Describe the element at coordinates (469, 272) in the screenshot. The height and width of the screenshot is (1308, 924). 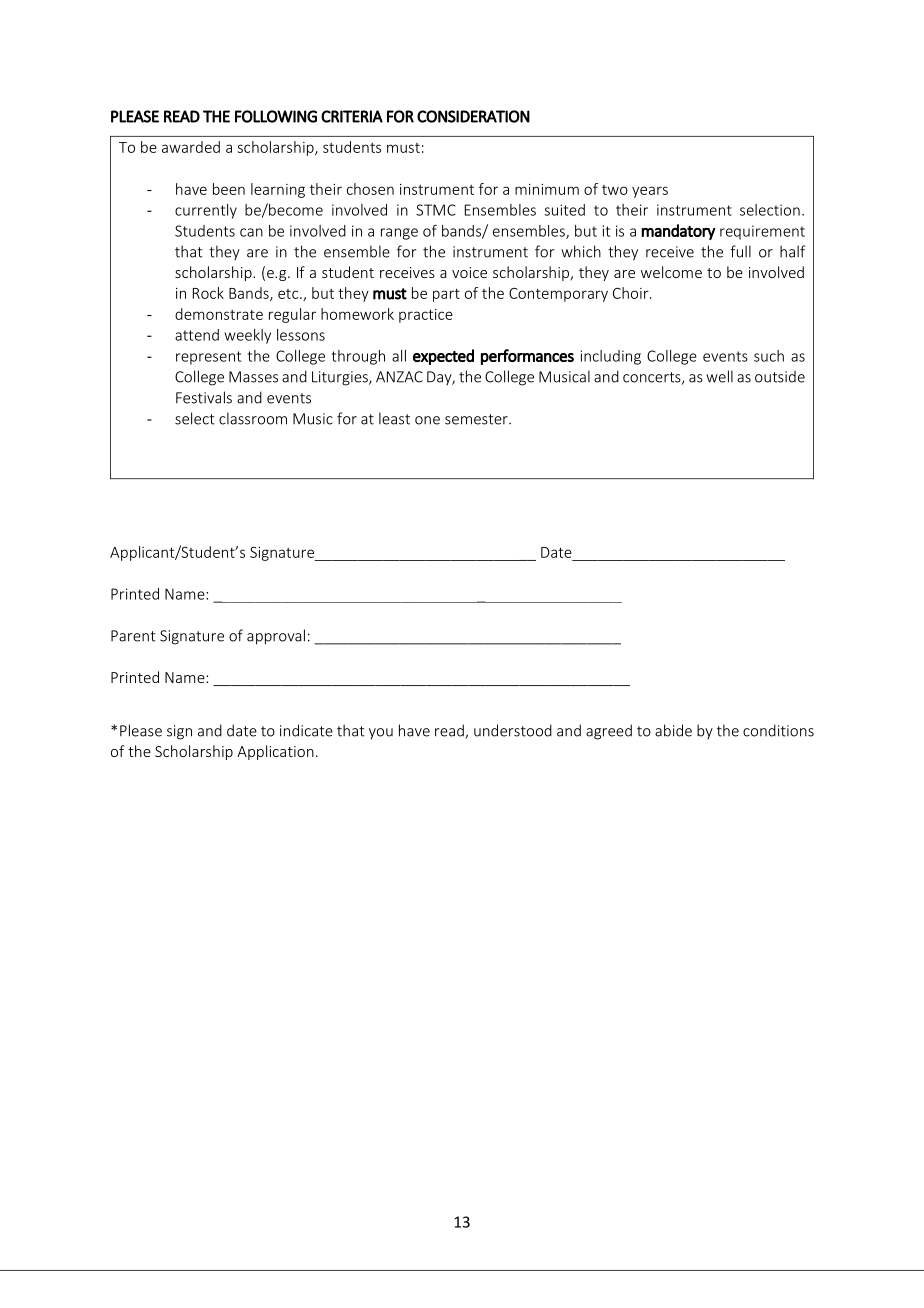
I see `voice` at that location.
